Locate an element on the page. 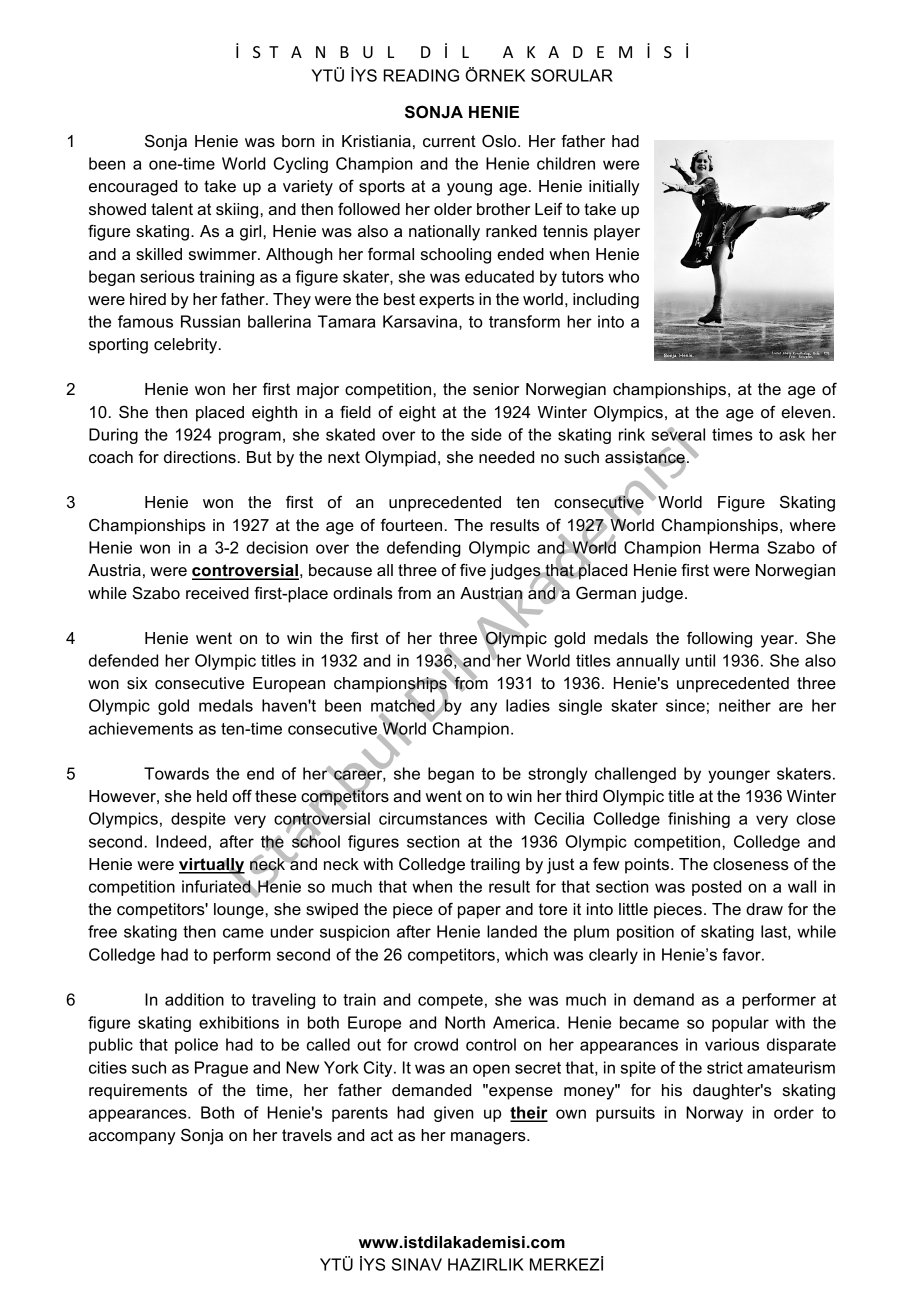 The width and height of the page is (924, 1308). born is located at coordinates (298, 141).
